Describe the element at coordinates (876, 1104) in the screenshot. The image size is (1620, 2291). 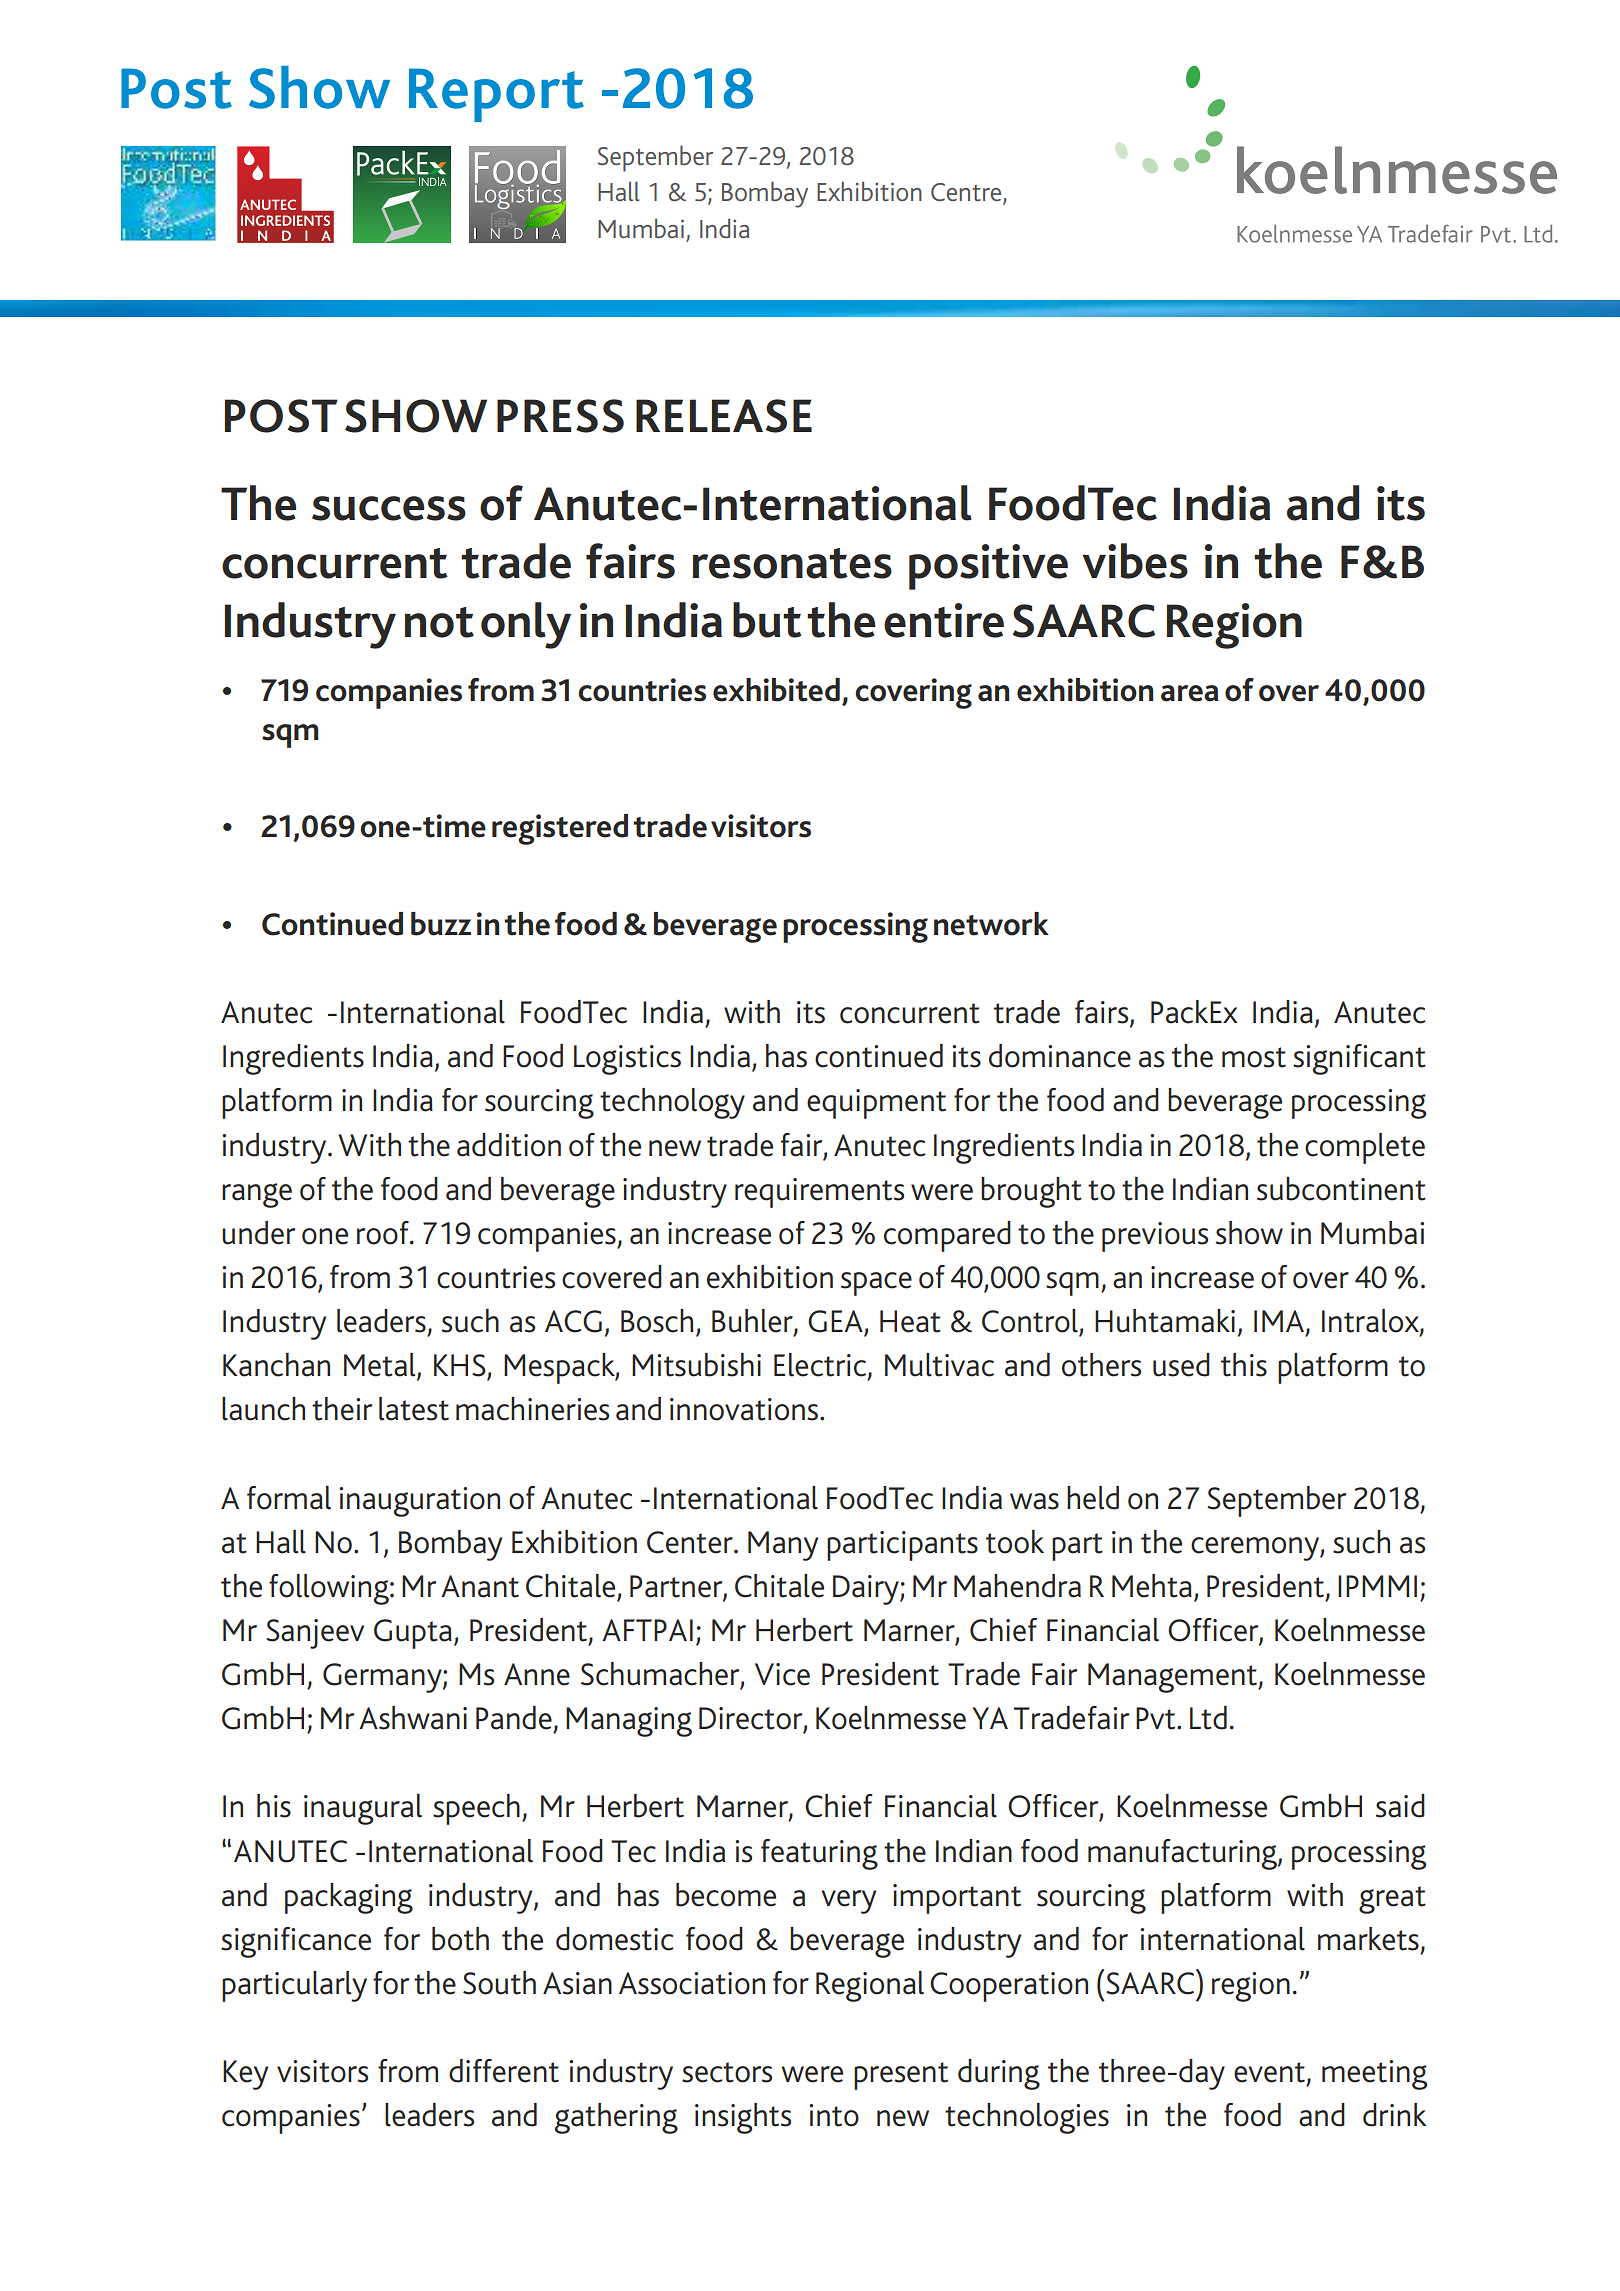
I see `equipment` at that location.
